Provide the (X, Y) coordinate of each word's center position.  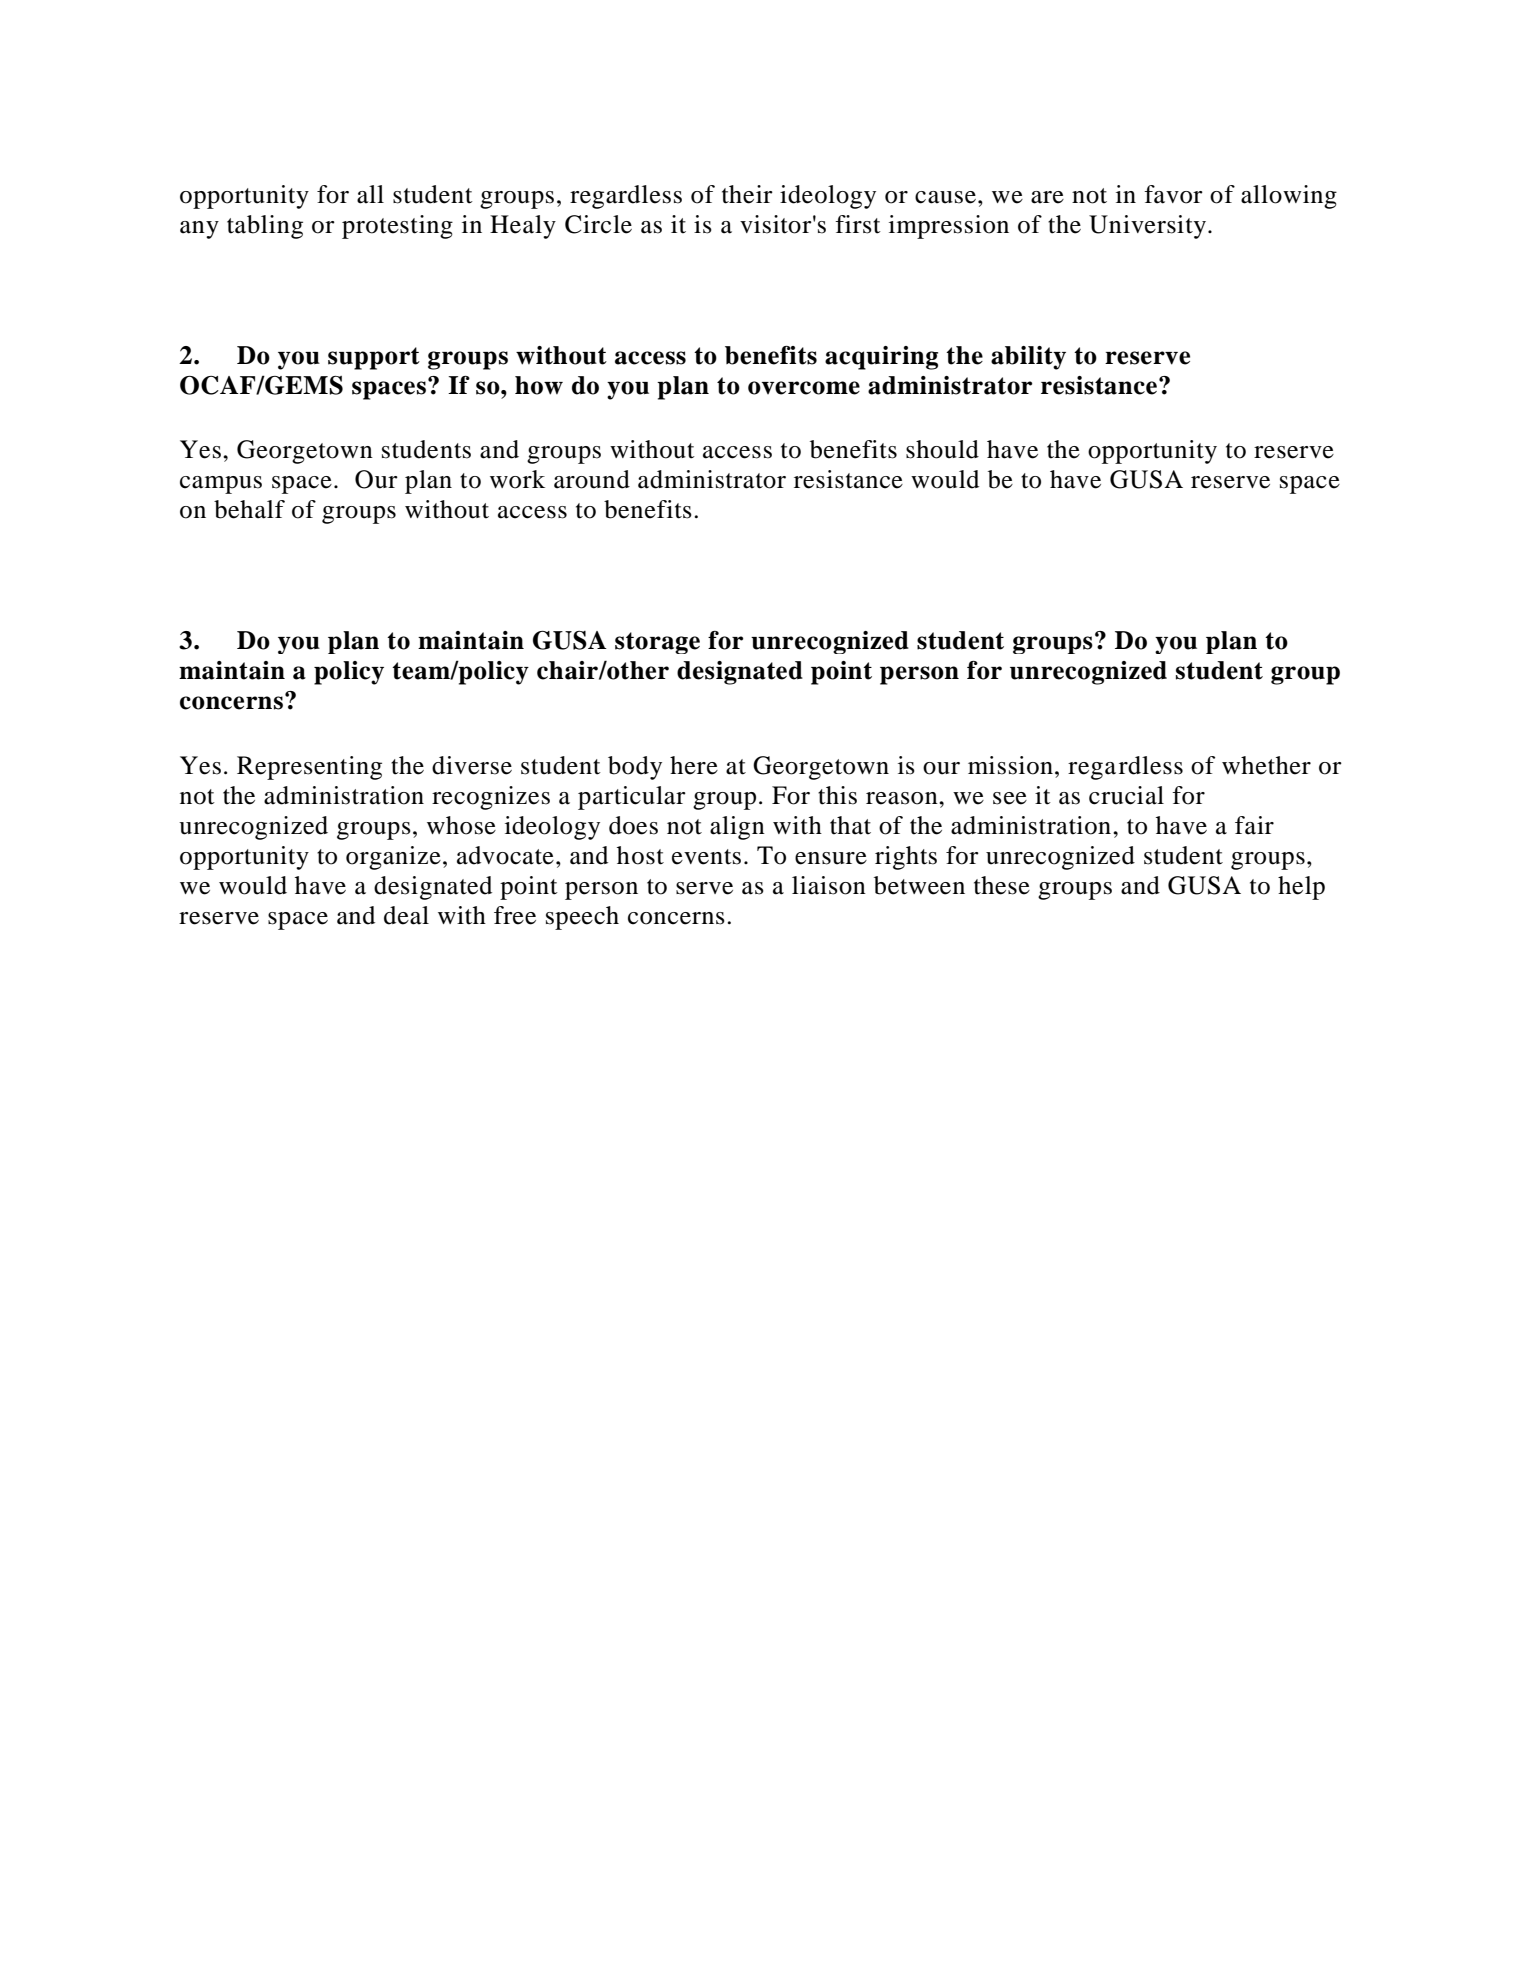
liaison (829, 885)
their (747, 194)
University (1147, 227)
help (1301, 888)
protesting (397, 227)
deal (406, 915)
